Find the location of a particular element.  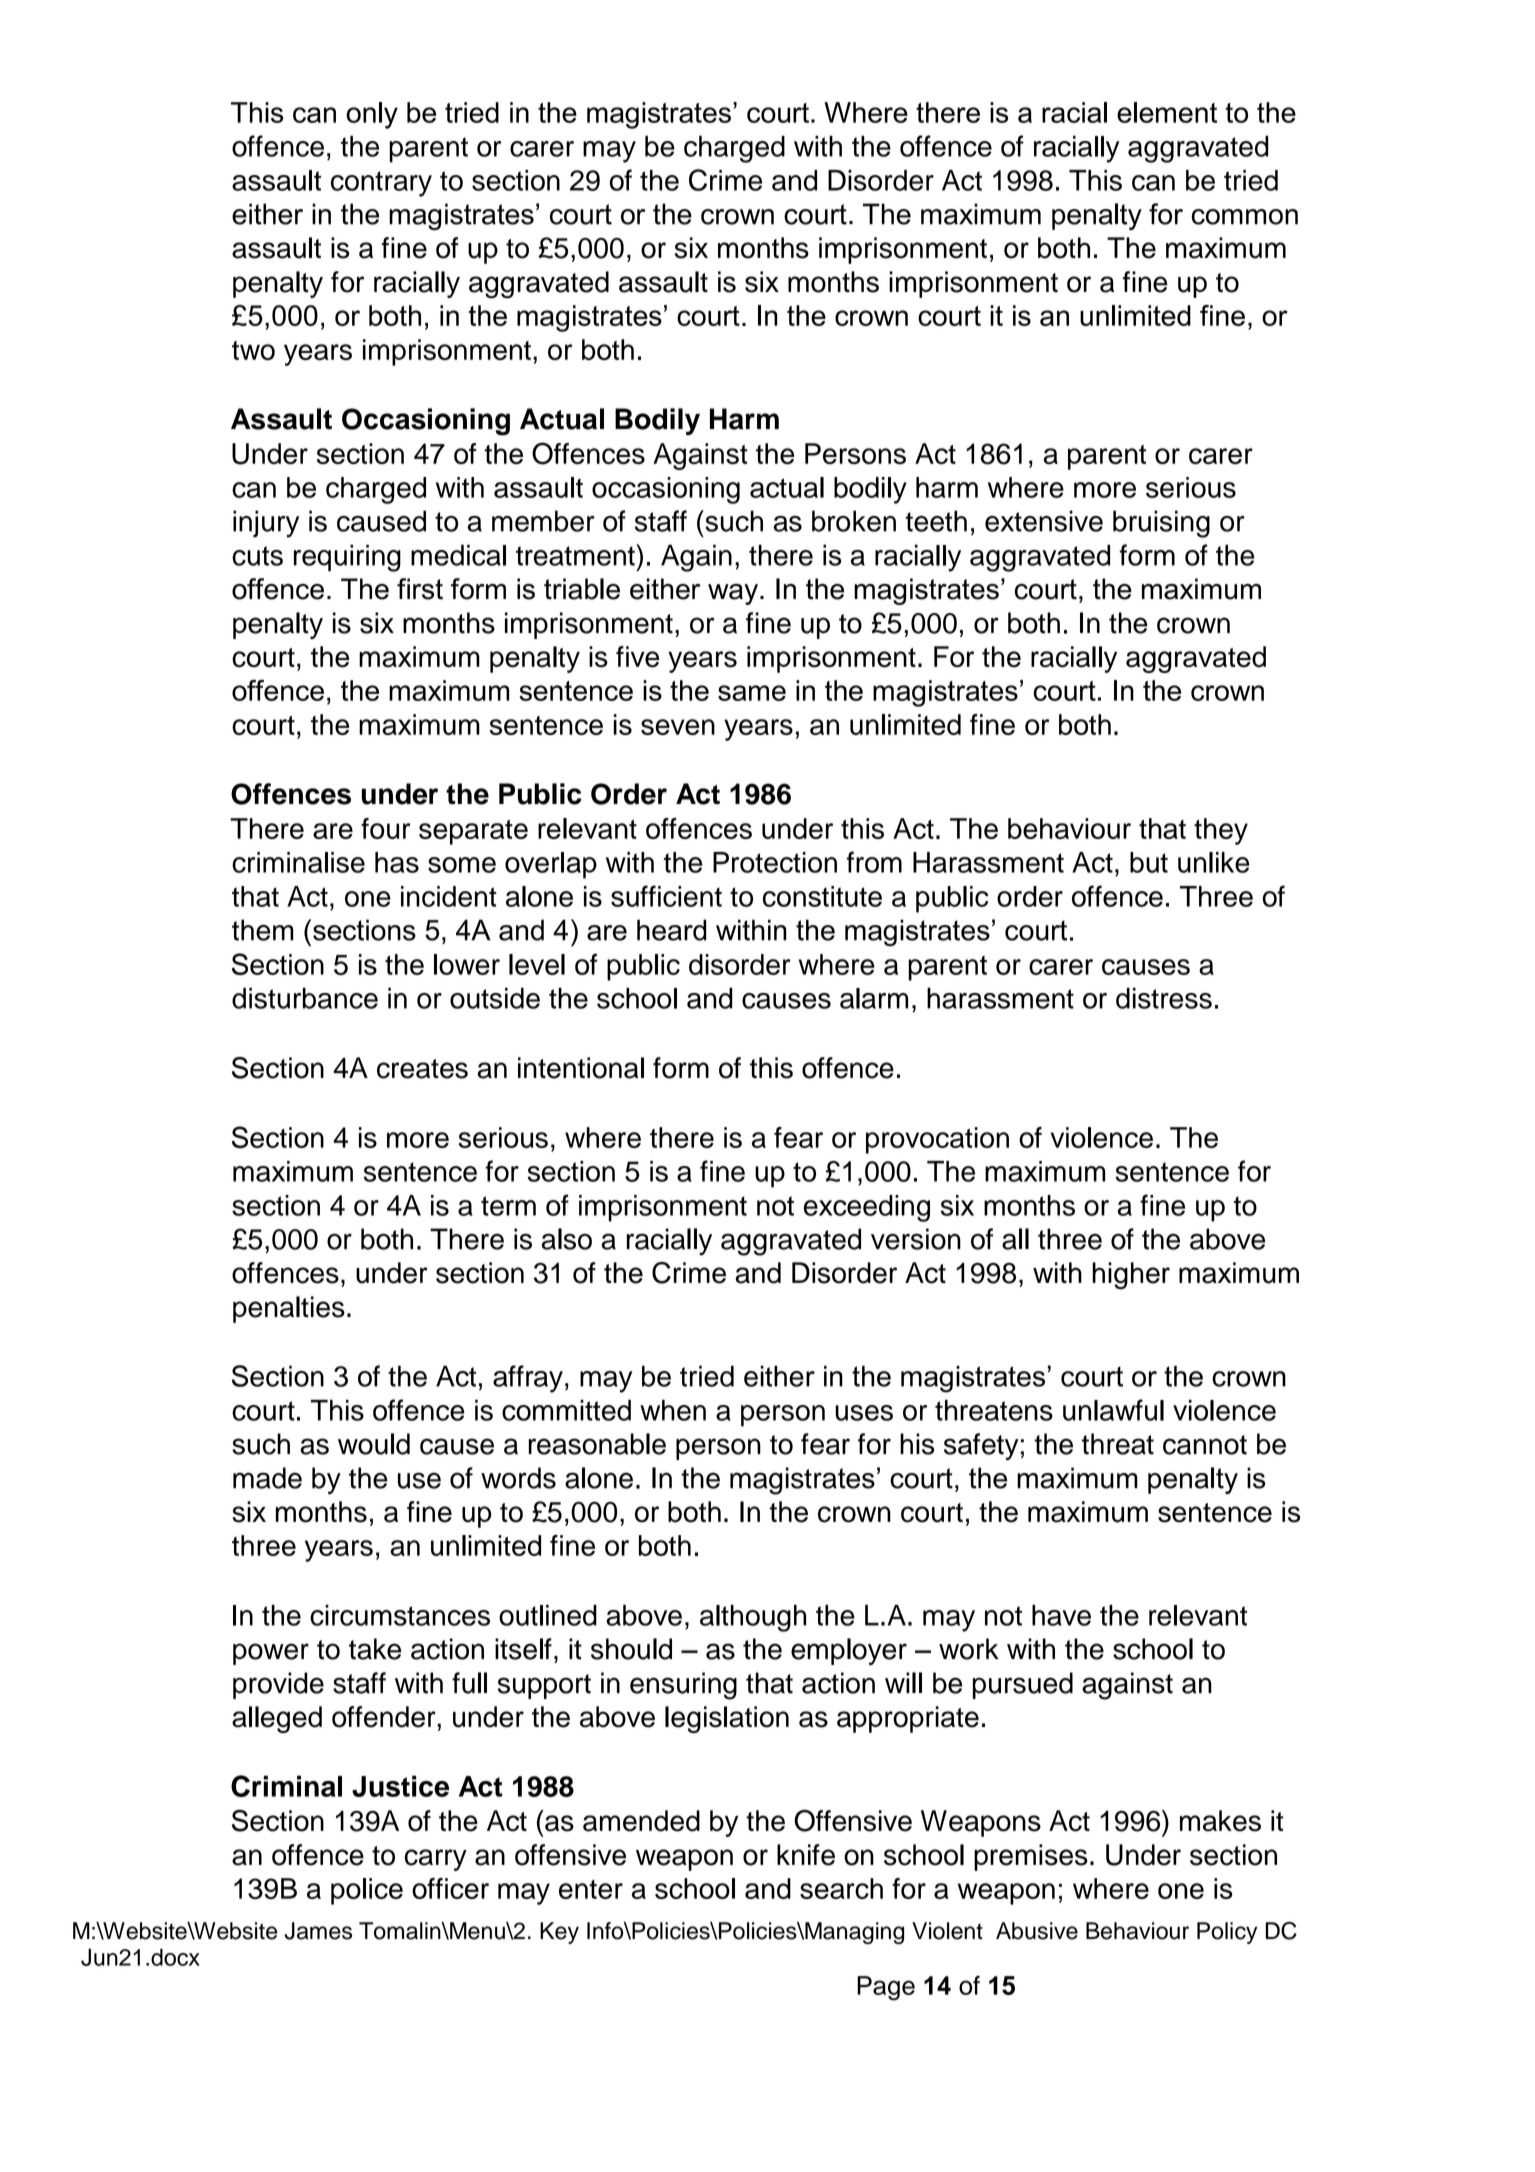

distress is located at coordinates (1164, 998).
